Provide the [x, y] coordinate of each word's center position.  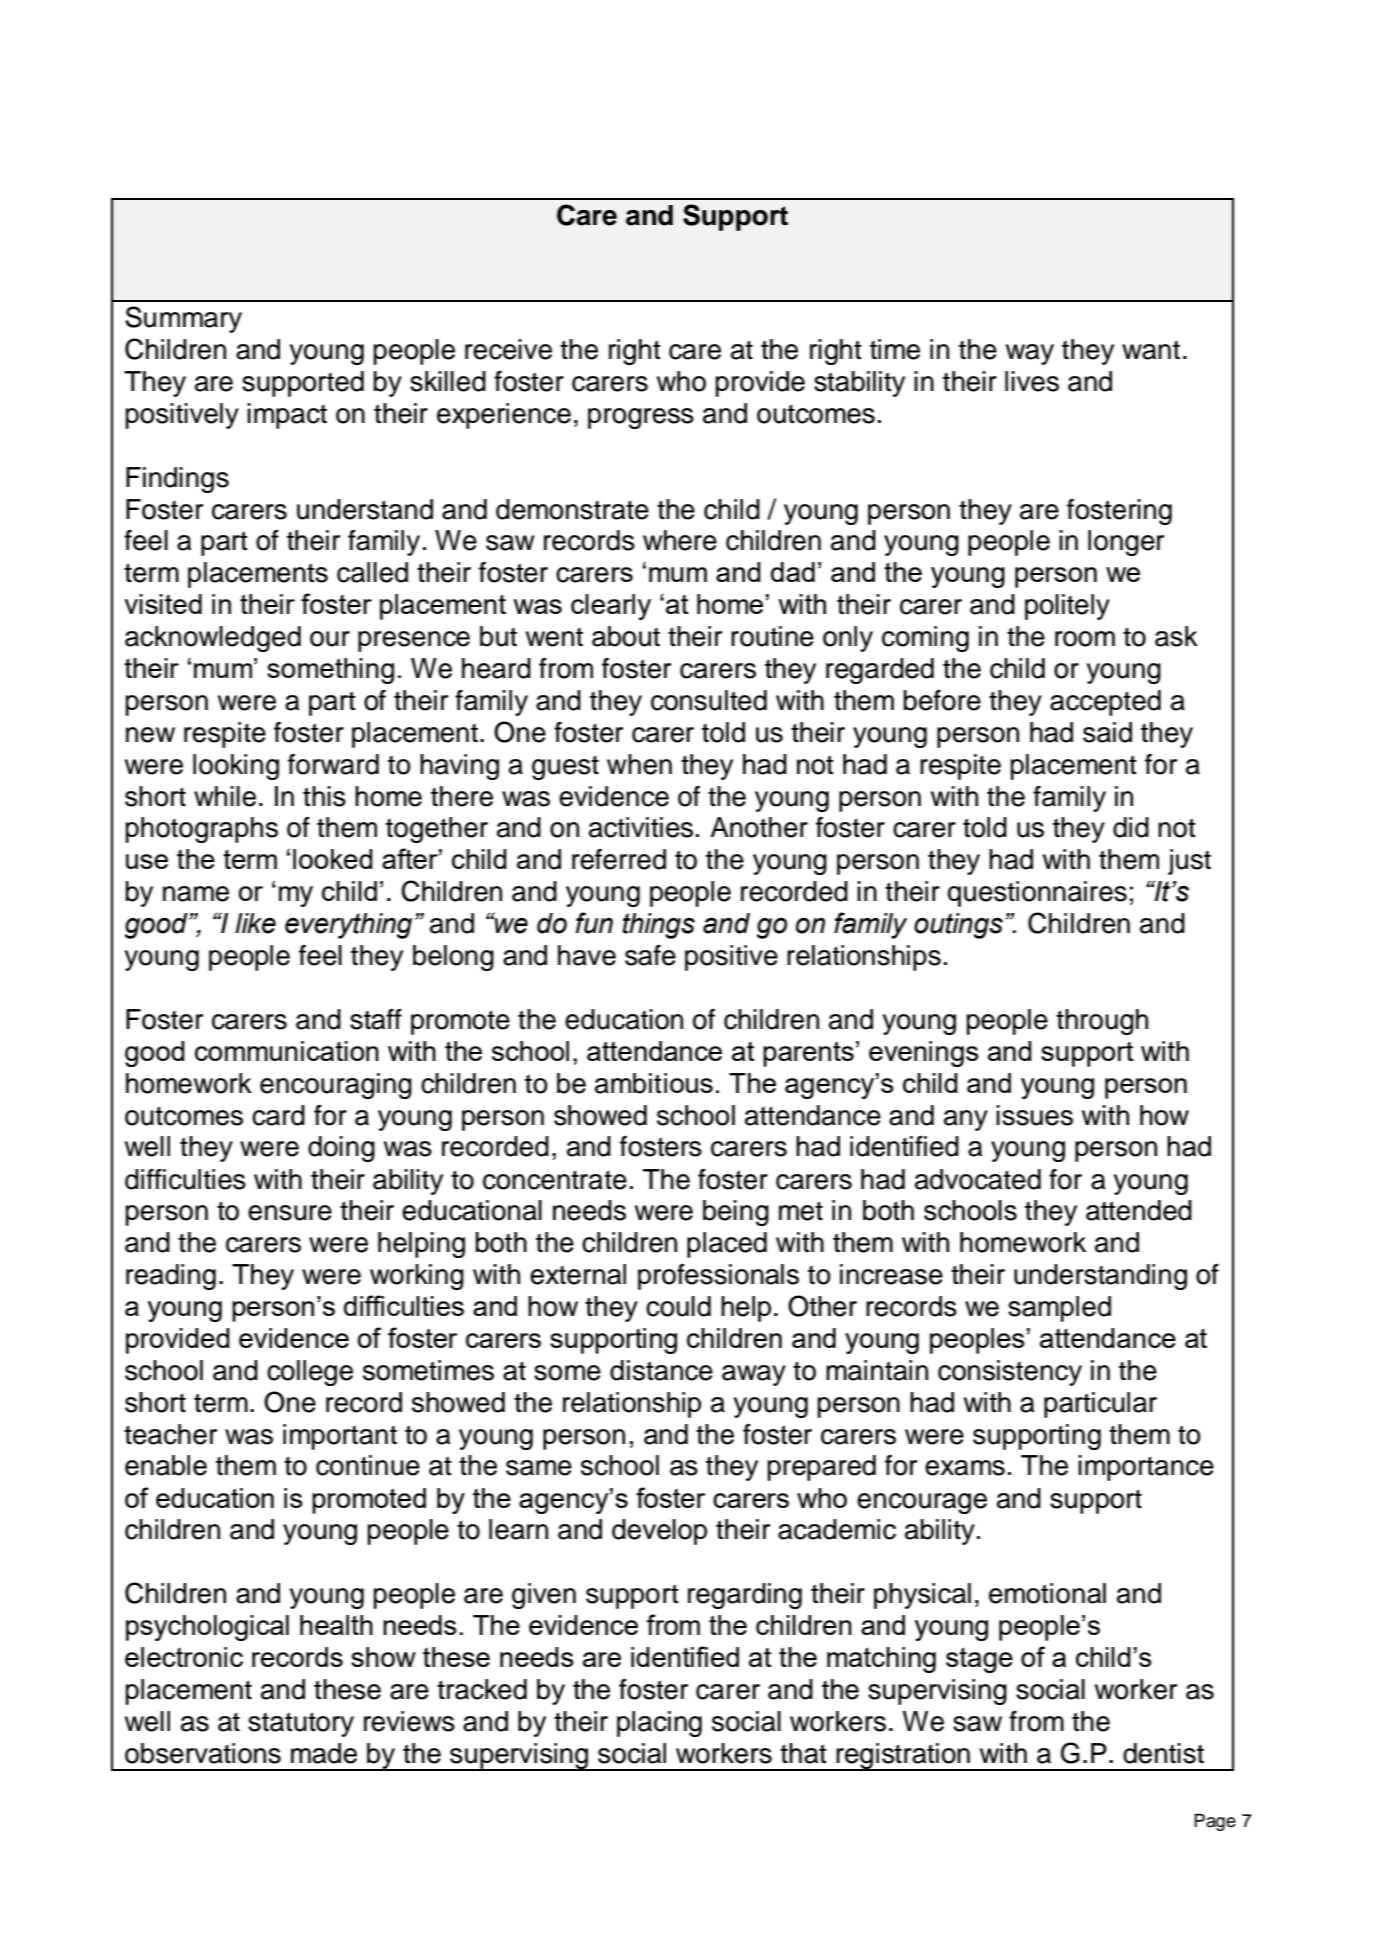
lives [1032, 381]
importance [1146, 1468]
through [1102, 1022]
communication [287, 1051]
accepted [1105, 703]
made [324, 1753]
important [340, 1437]
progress [641, 418]
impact [287, 416]
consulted [709, 700]
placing [659, 1724]
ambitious [654, 1083]
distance [661, 1370]
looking [236, 767]
